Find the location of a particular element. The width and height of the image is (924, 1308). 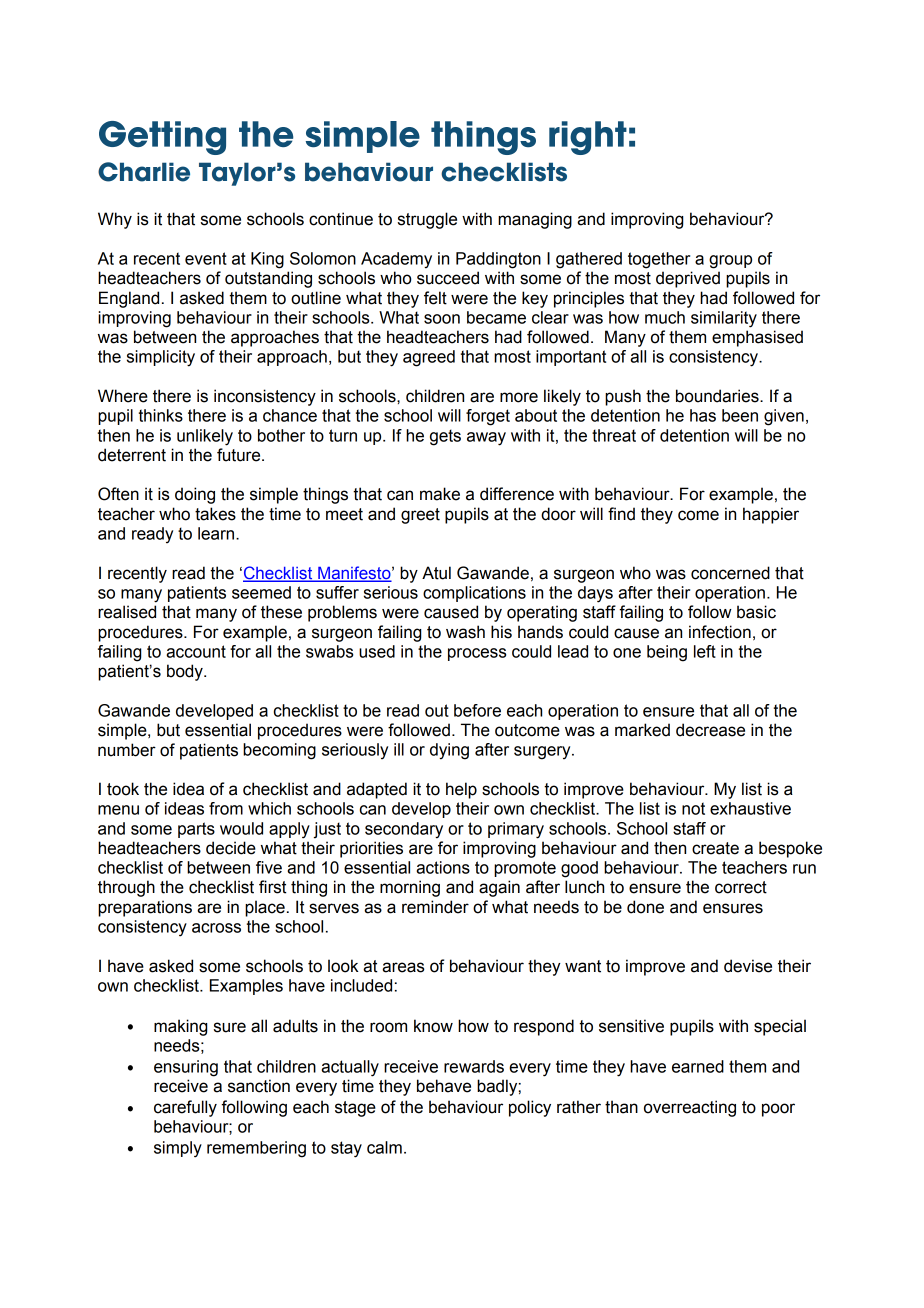

carefully is located at coordinates (185, 1108).
